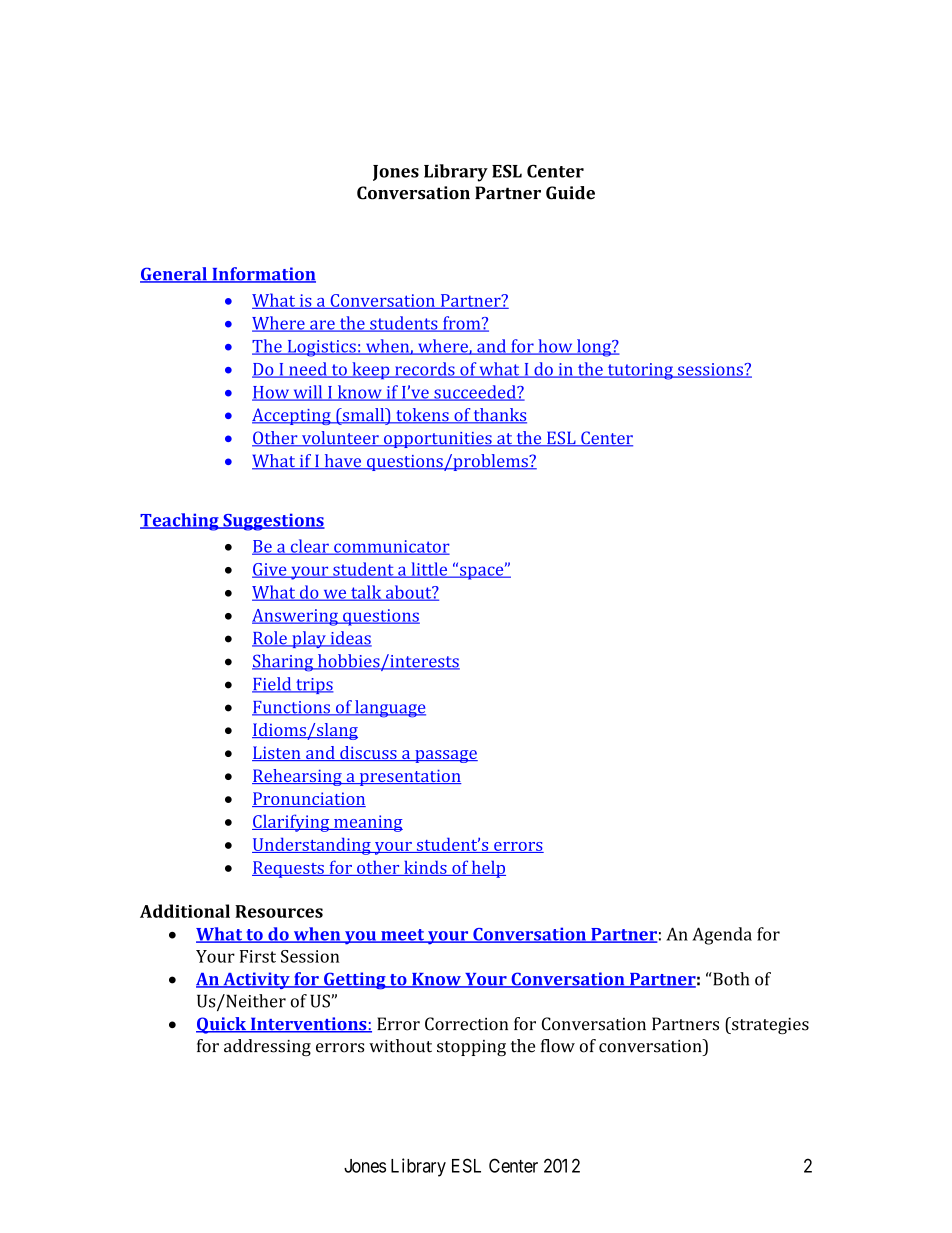  What do you see at coordinates (466, 1024) in the screenshot?
I see `Correction` at bounding box center [466, 1024].
